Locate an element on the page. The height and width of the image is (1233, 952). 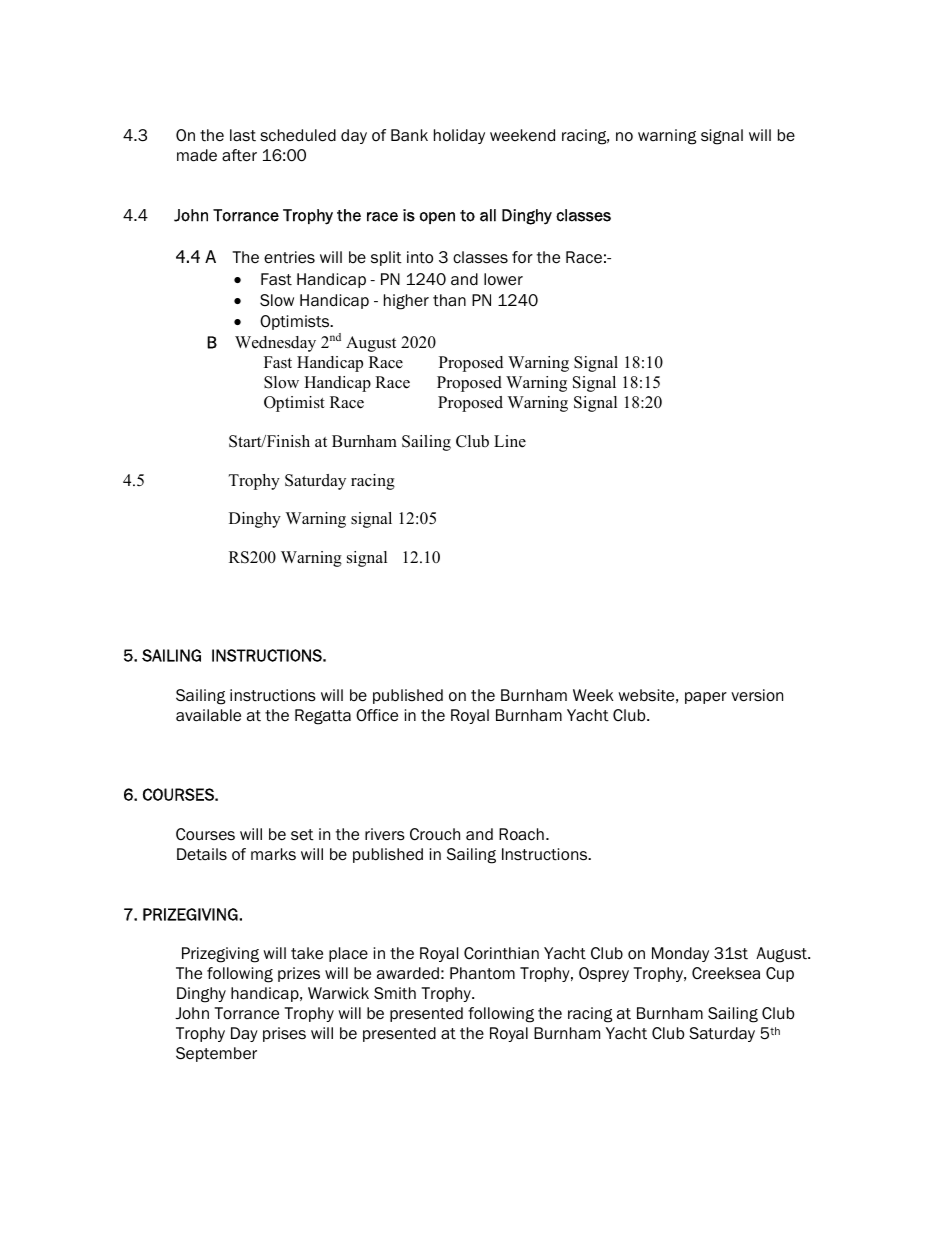
Monday is located at coordinates (680, 954).
